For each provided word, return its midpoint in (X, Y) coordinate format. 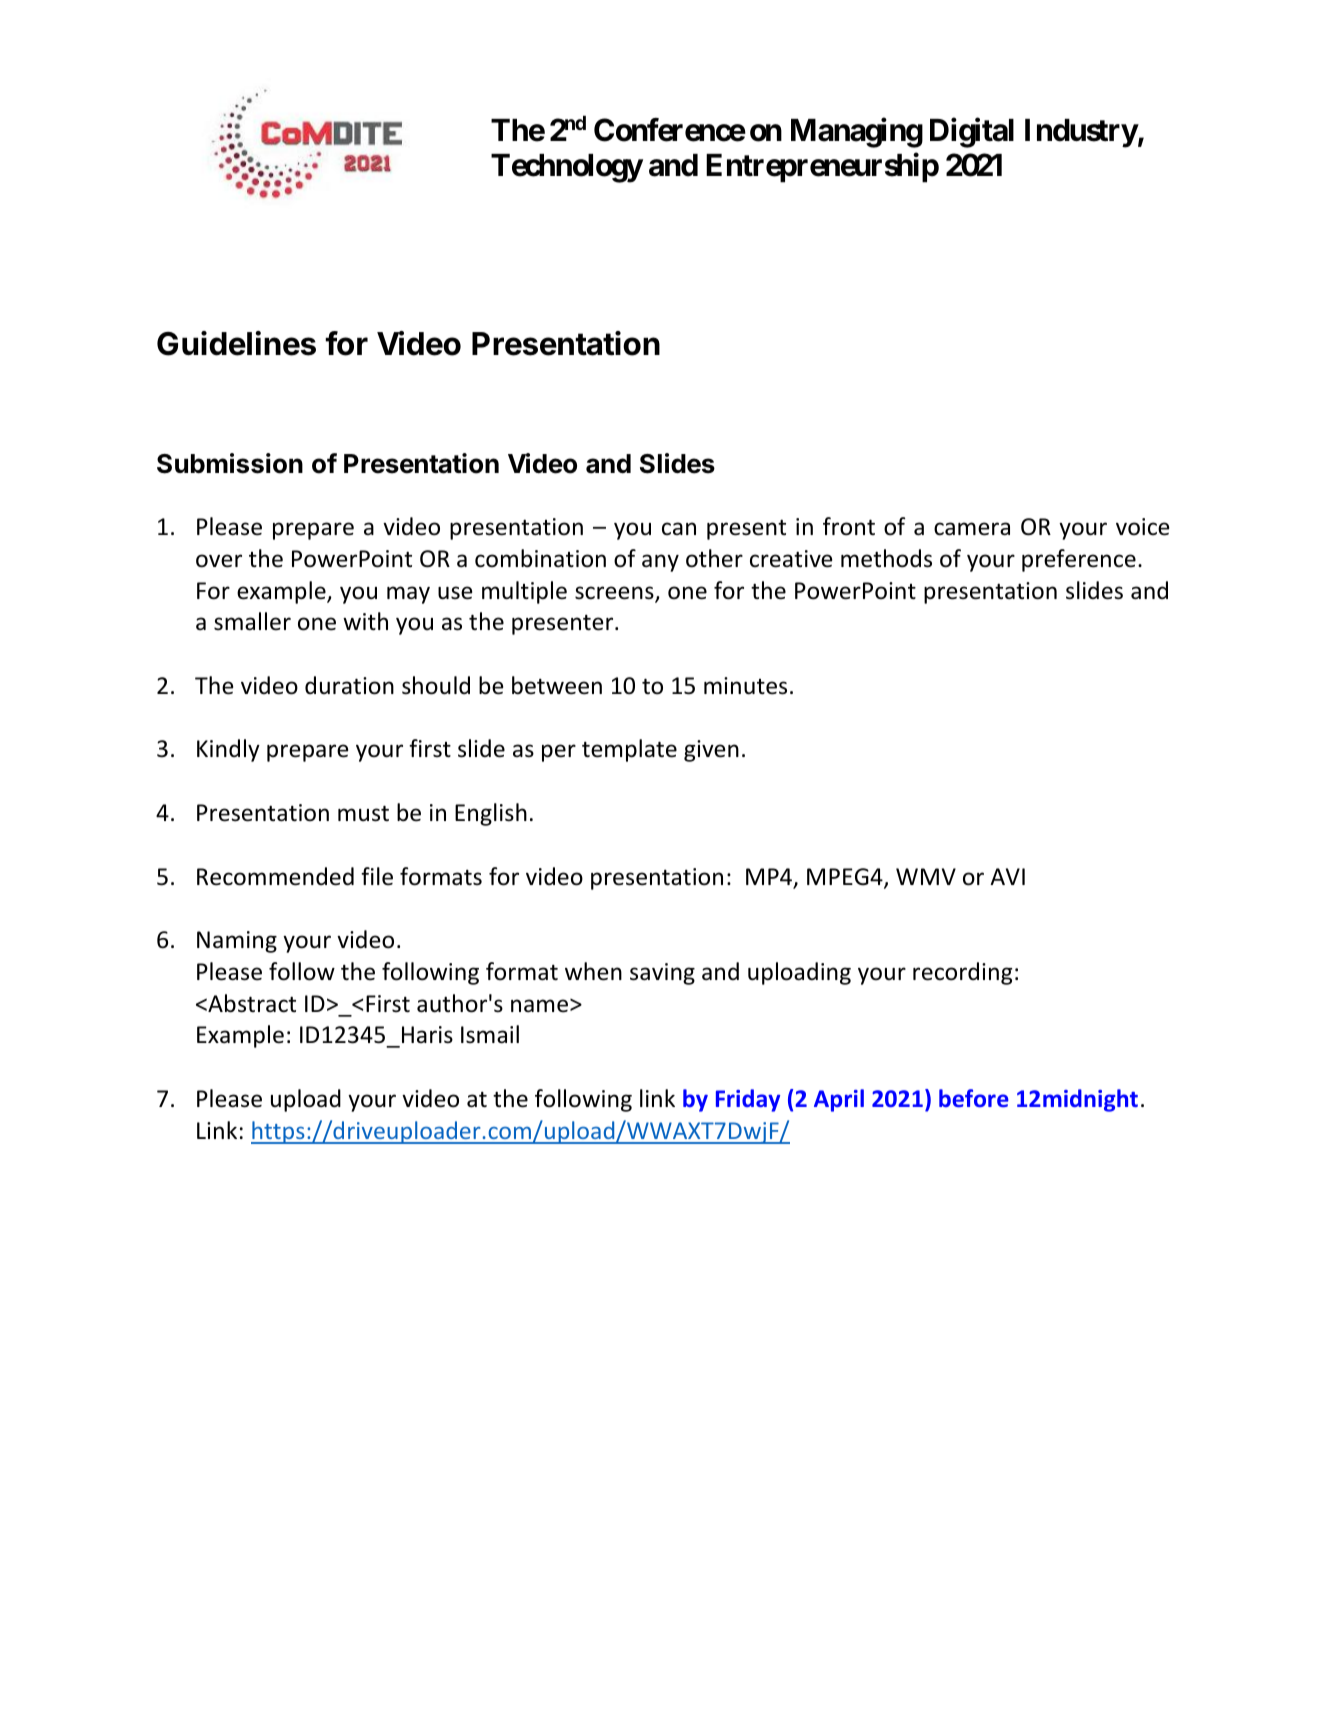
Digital (972, 133)
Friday (748, 1100)
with (365, 621)
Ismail (490, 1034)
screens (615, 594)
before (974, 1098)
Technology (567, 168)
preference (1079, 560)
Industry (1081, 133)
